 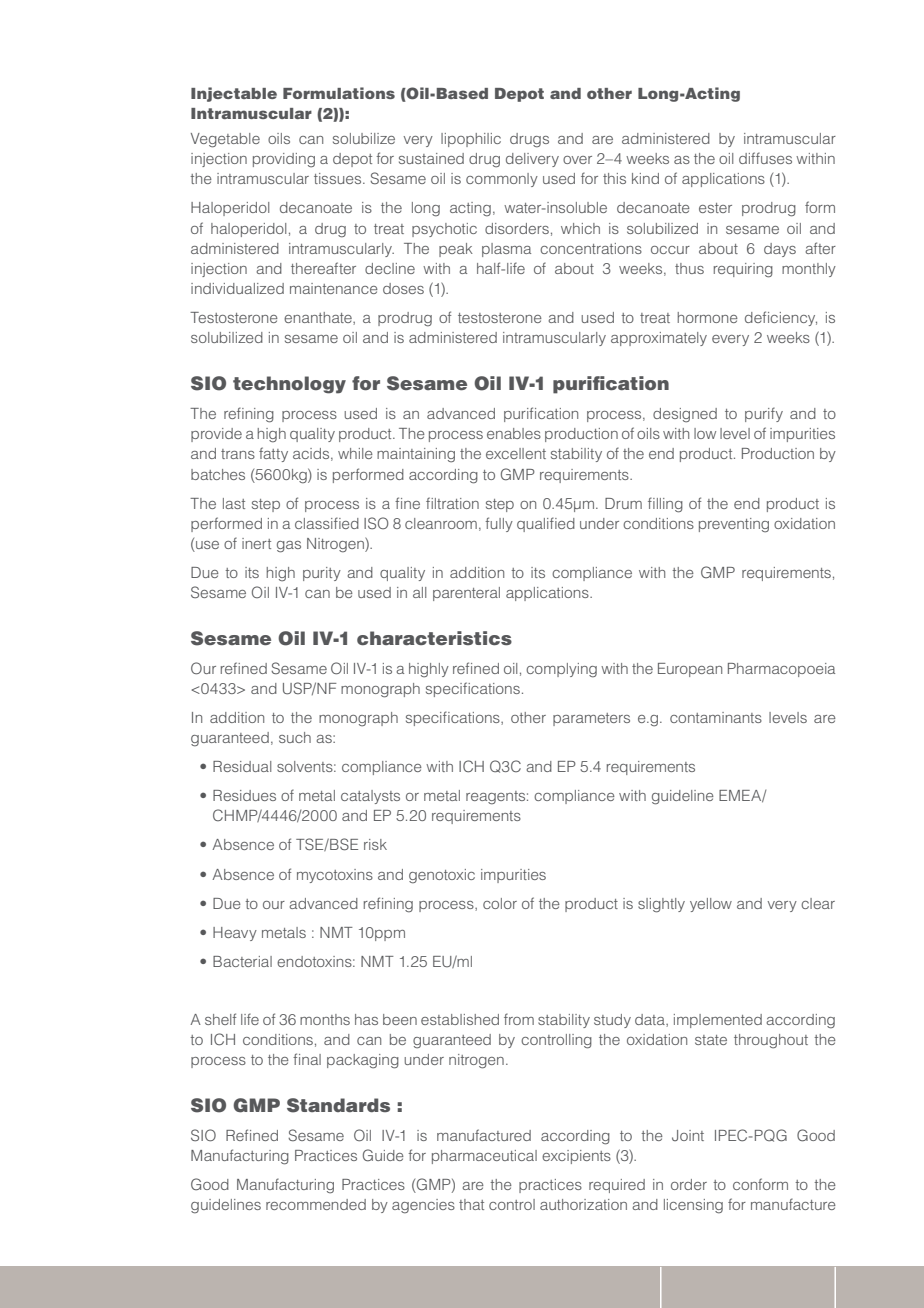 What do you see at coordinates (242, 961) in the screenshot?
I see `Bacterial` at bounding box center [242, 961].
